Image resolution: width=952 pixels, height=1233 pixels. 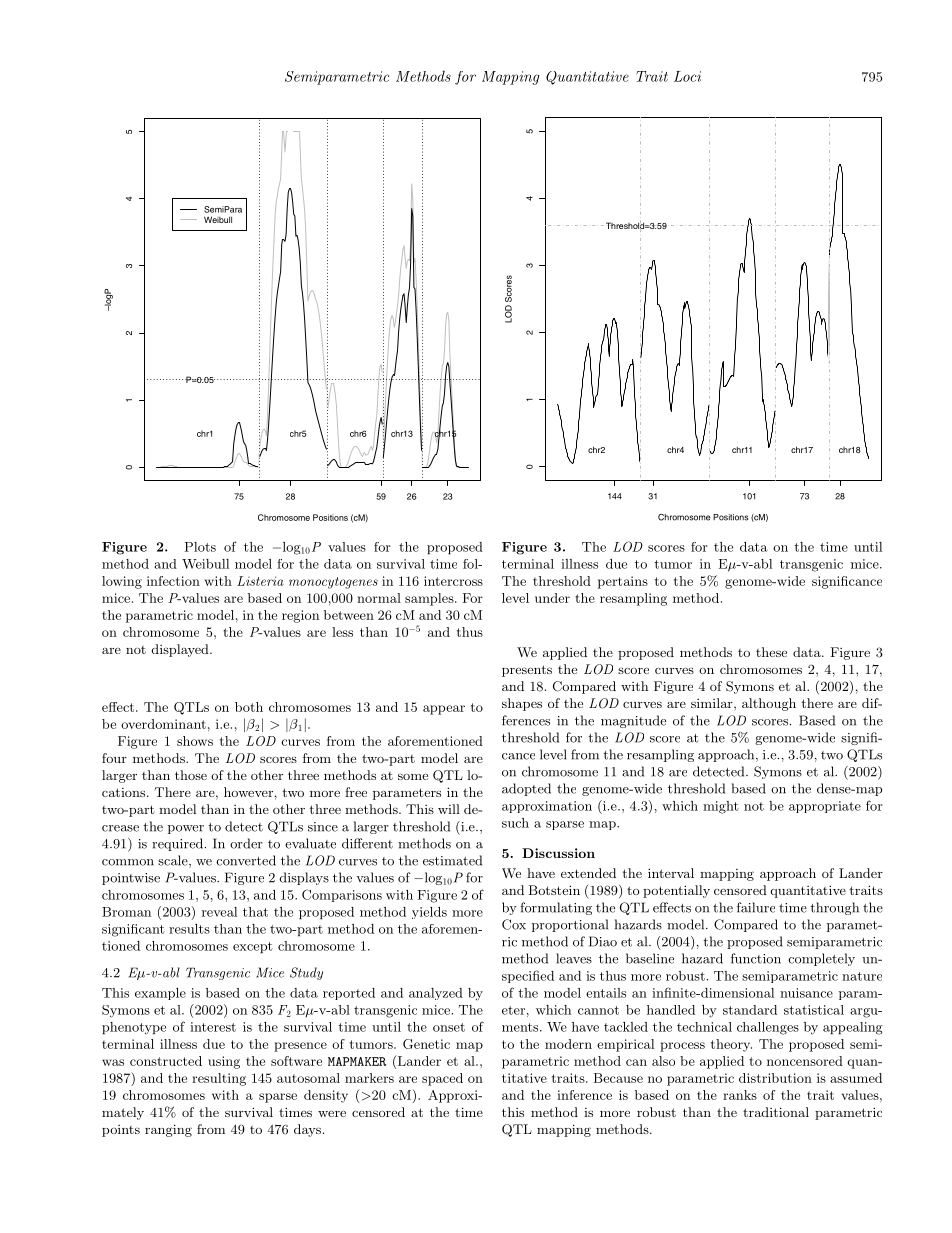 What do you see at coordinates (260, 581) in the screenshot?
I see `Listeria` at bounding box center [260, 581].
